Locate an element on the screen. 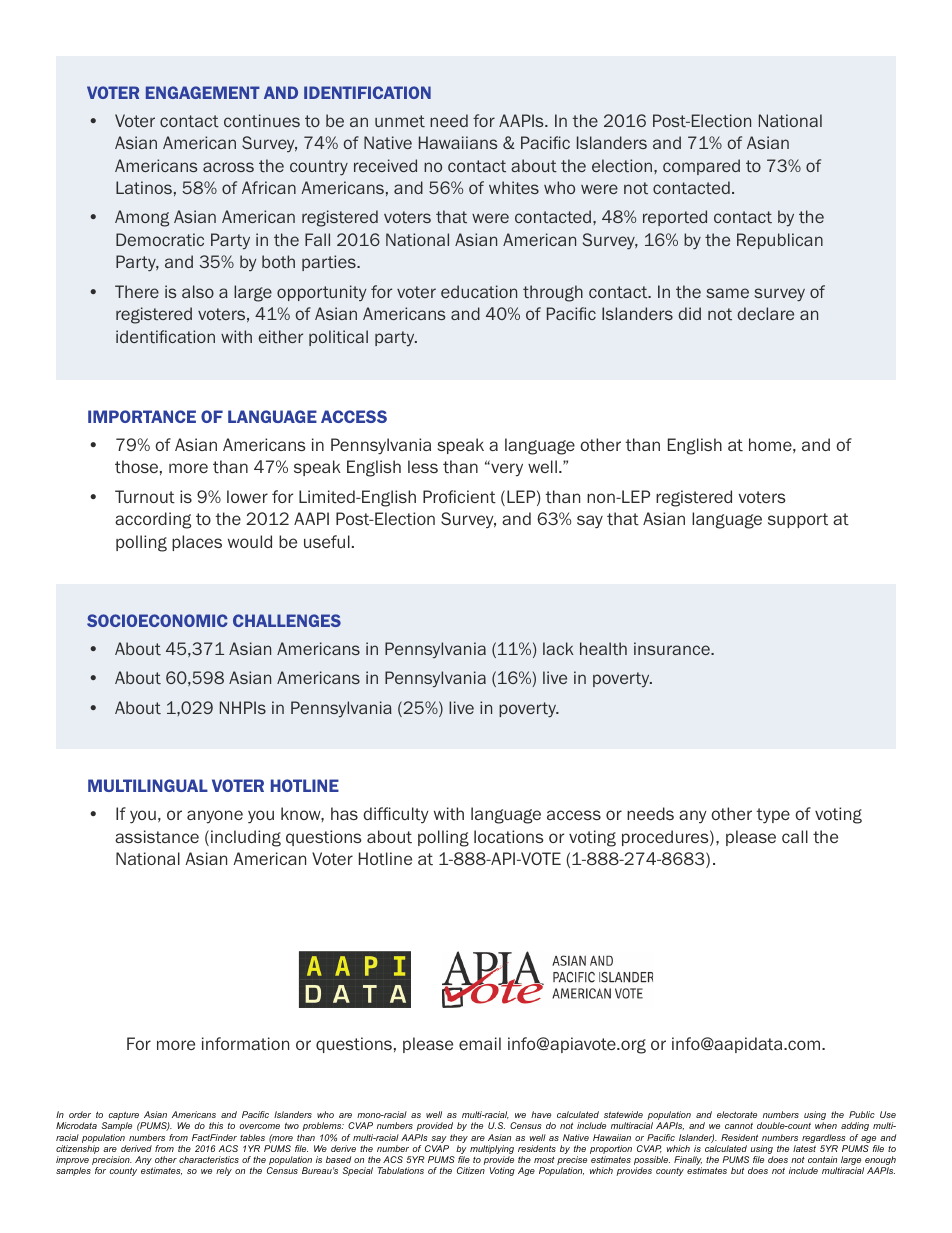  characteristics is located at coordinates (209, 1159).
